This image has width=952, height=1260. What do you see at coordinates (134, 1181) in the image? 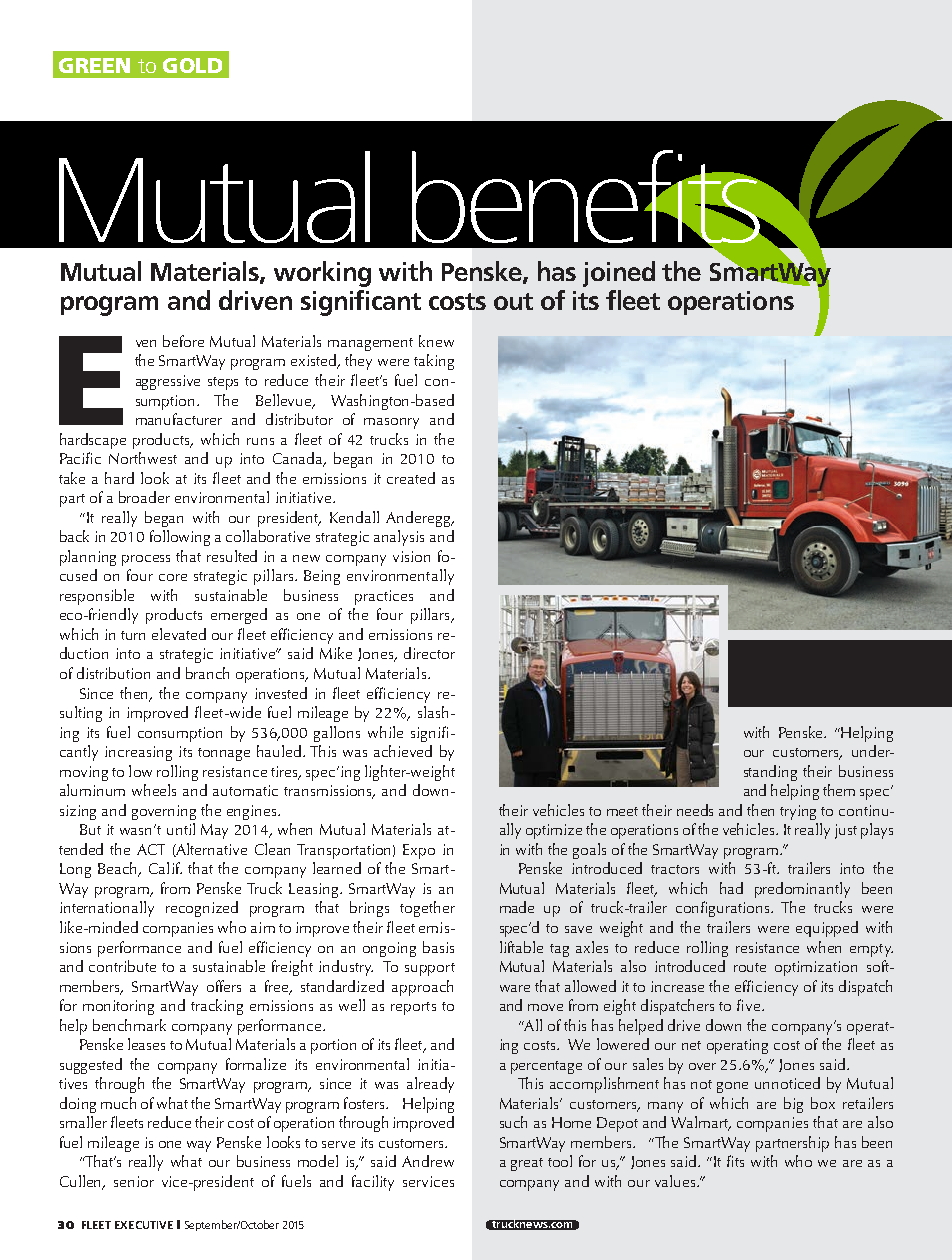
I see `senior` at bounding box center [134, 1181].
